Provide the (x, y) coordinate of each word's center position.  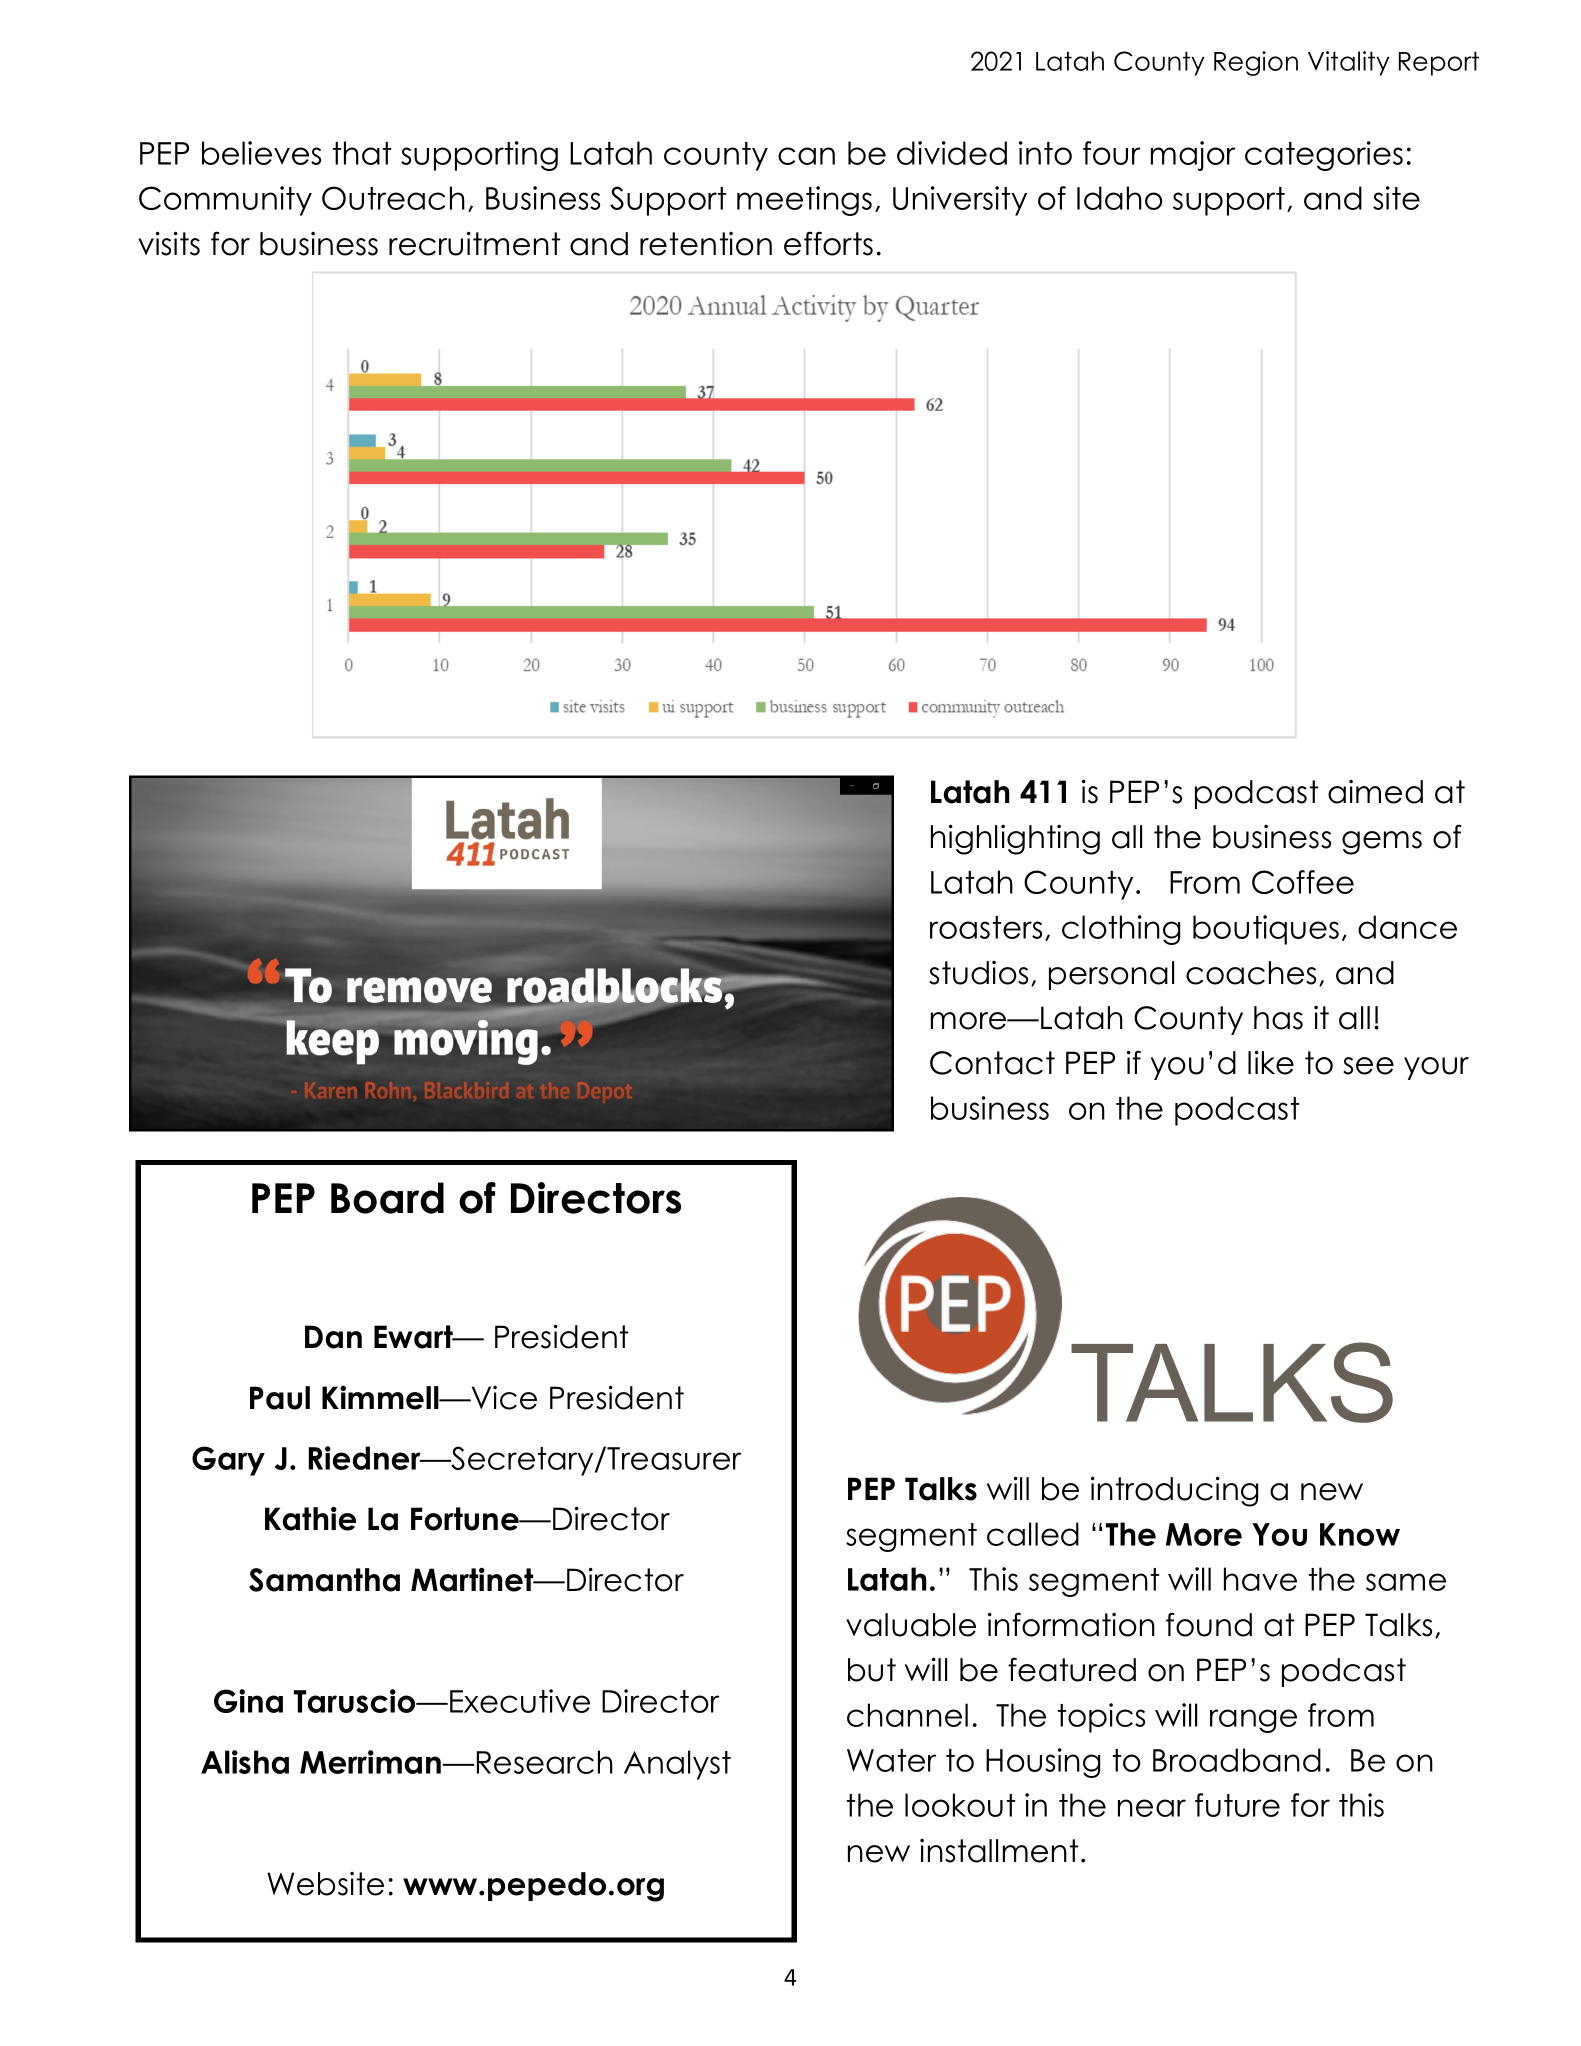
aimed (1375, 792)
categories (1324, 156)
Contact (992, 1063)
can (806, 156)
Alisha (245, 1762)
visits (169, 243)
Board (387, 1198)
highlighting (1015, 839)
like (1271, 1062)
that (362, 153)
